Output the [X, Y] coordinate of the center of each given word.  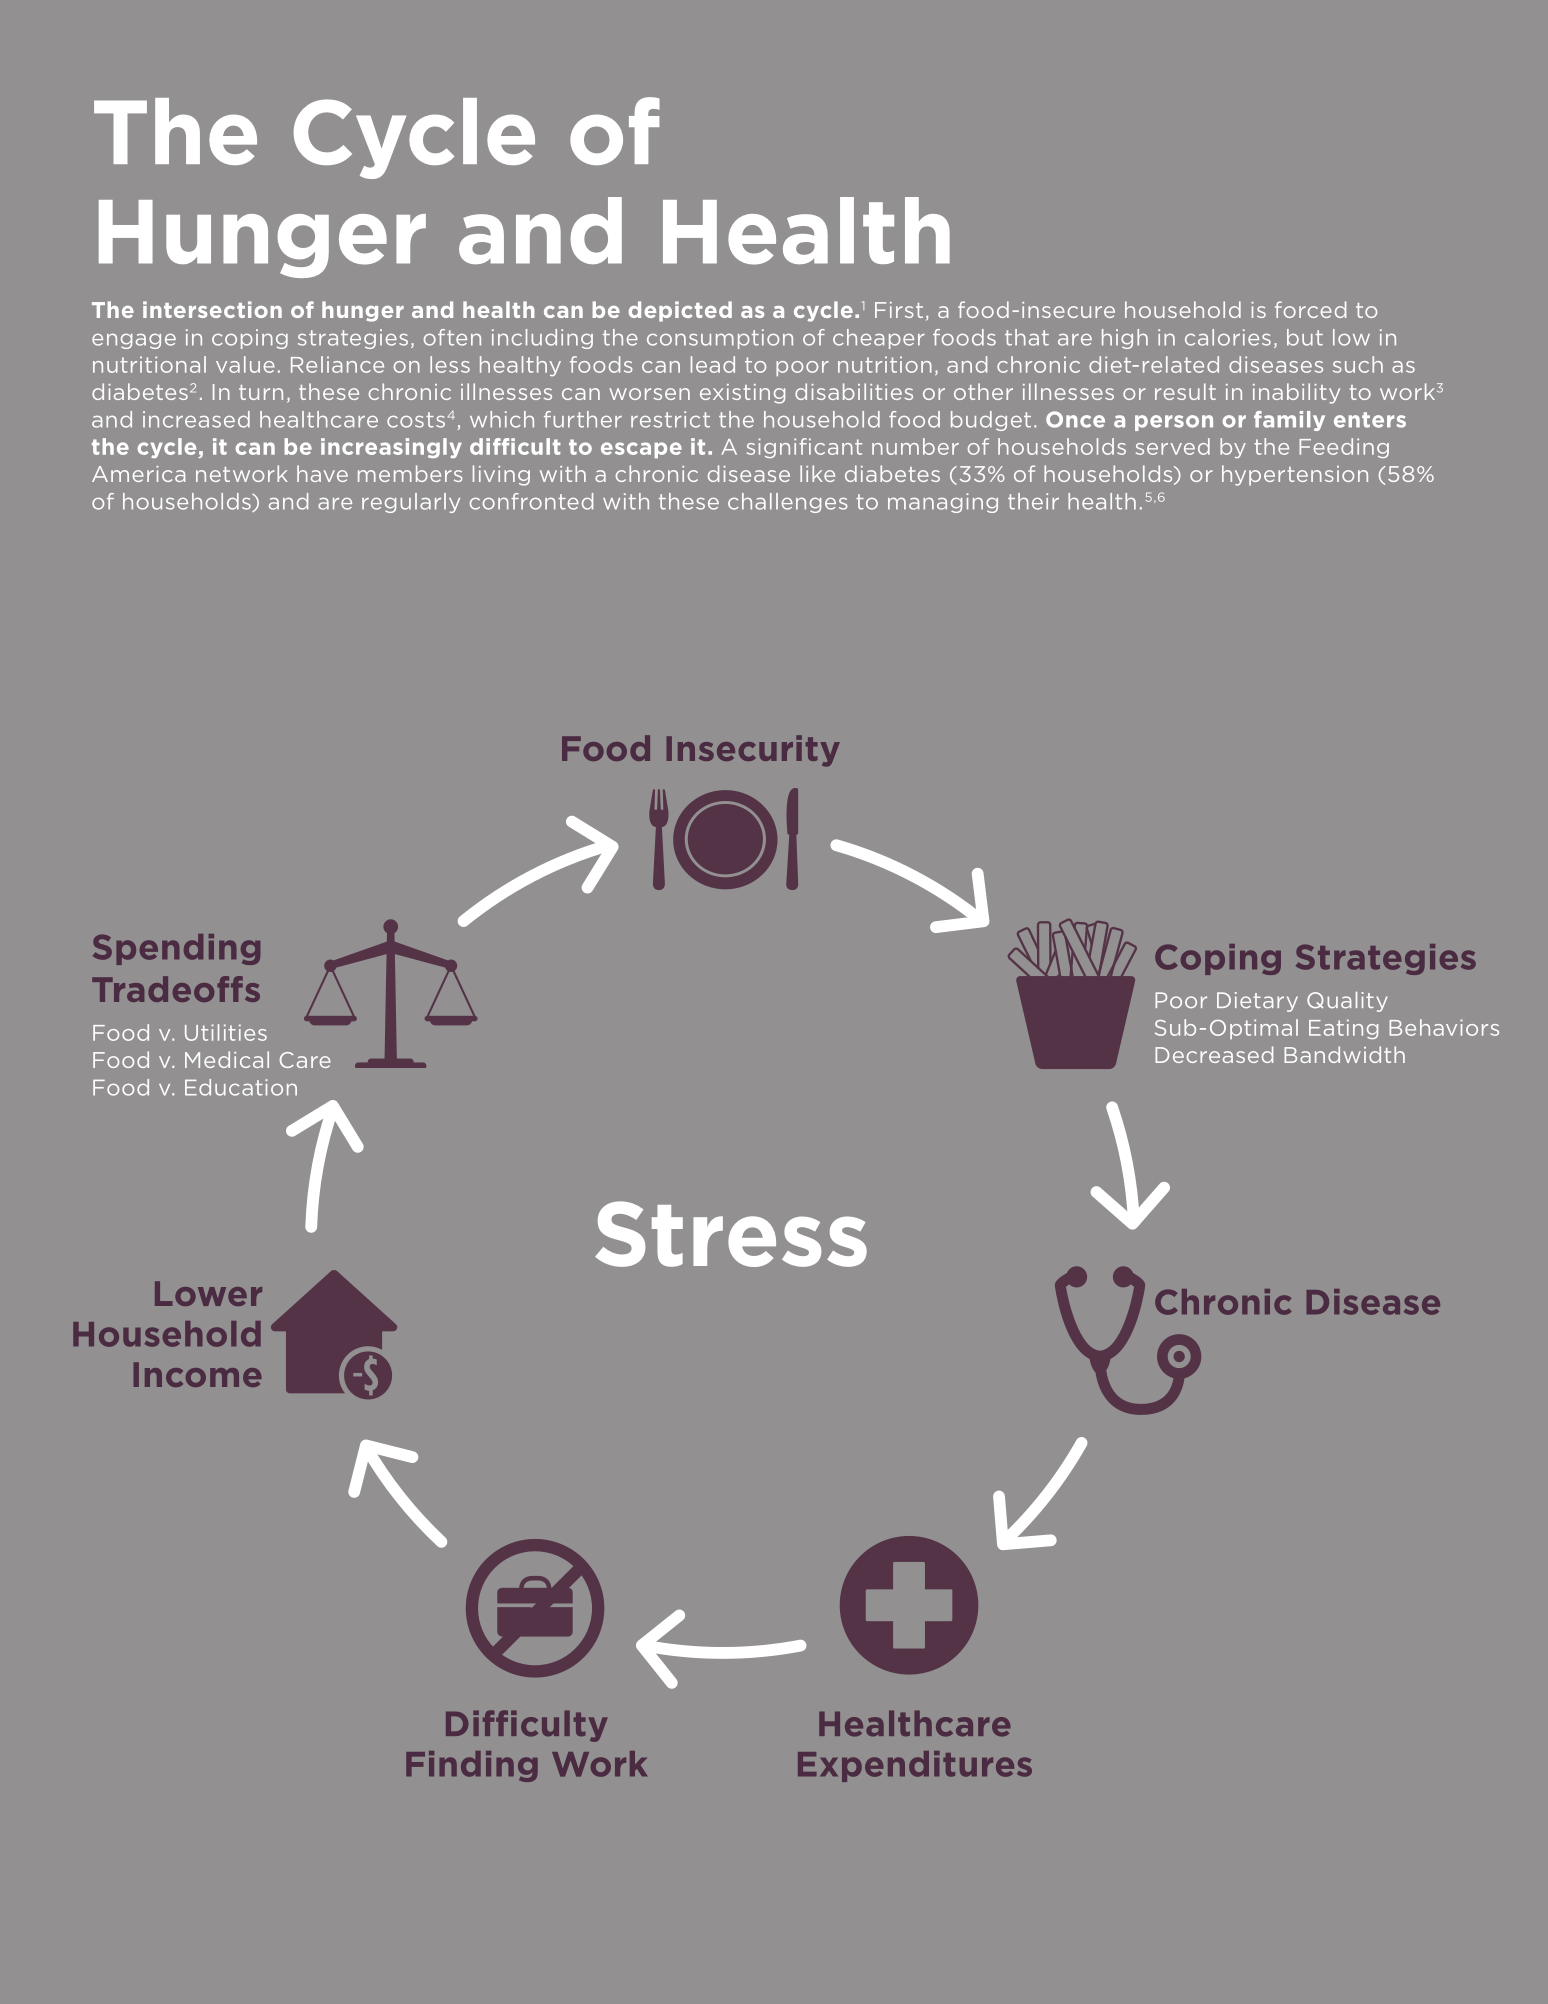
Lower [208, 1293]
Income [198, 1374]
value [245, 364]
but [1305, 337]
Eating [1343, 1029]
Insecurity [753, 751]
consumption [720, 339]
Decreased [1214, 1054]
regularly [411, 503]
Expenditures [915, 1766]
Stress [731, 1234]
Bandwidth [1344, 1054]
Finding [472, 1766]
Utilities [226, 1032]
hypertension [1295, 475]
